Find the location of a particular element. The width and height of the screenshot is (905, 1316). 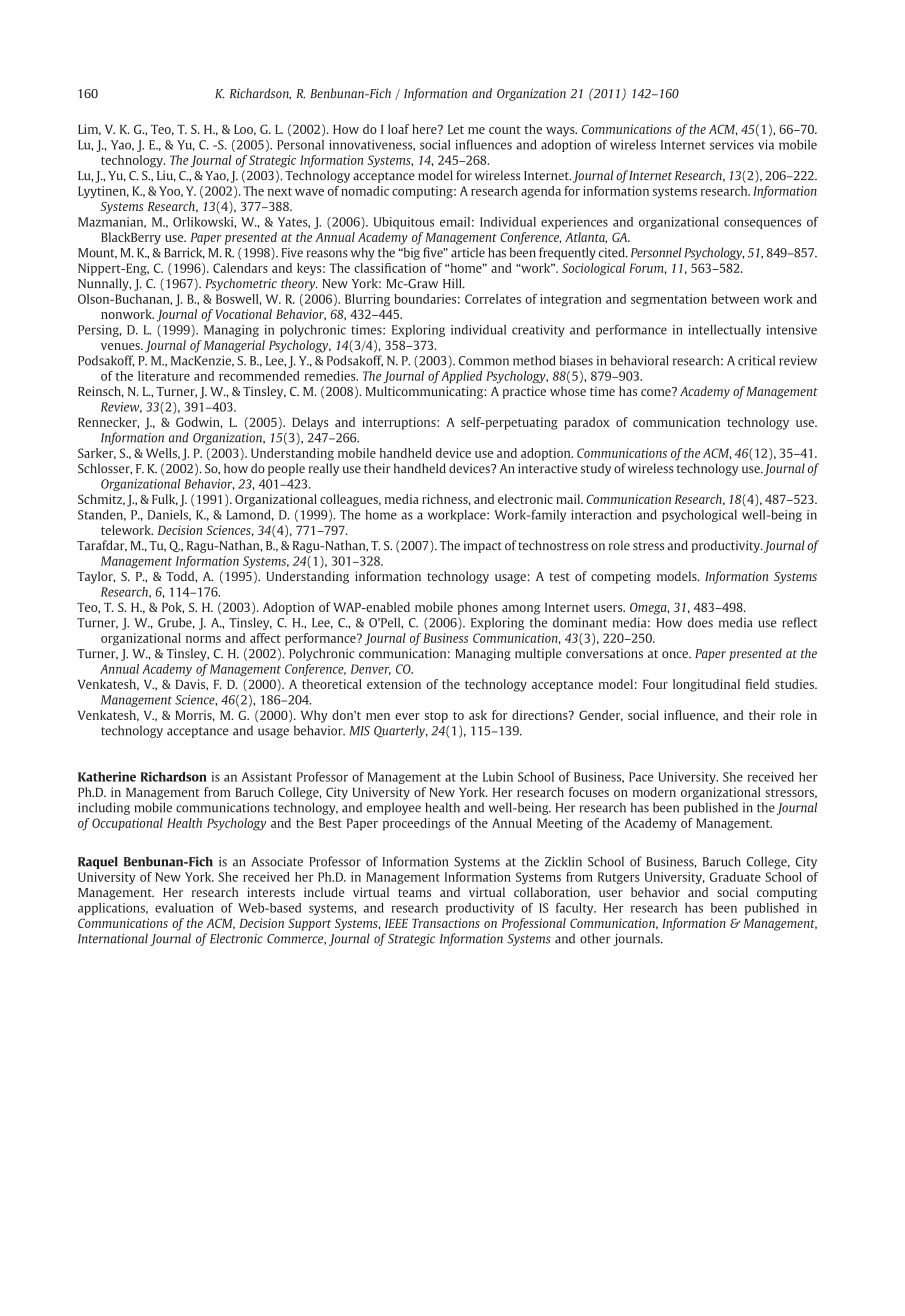

evaluation is located at coordinates (184, 908).
